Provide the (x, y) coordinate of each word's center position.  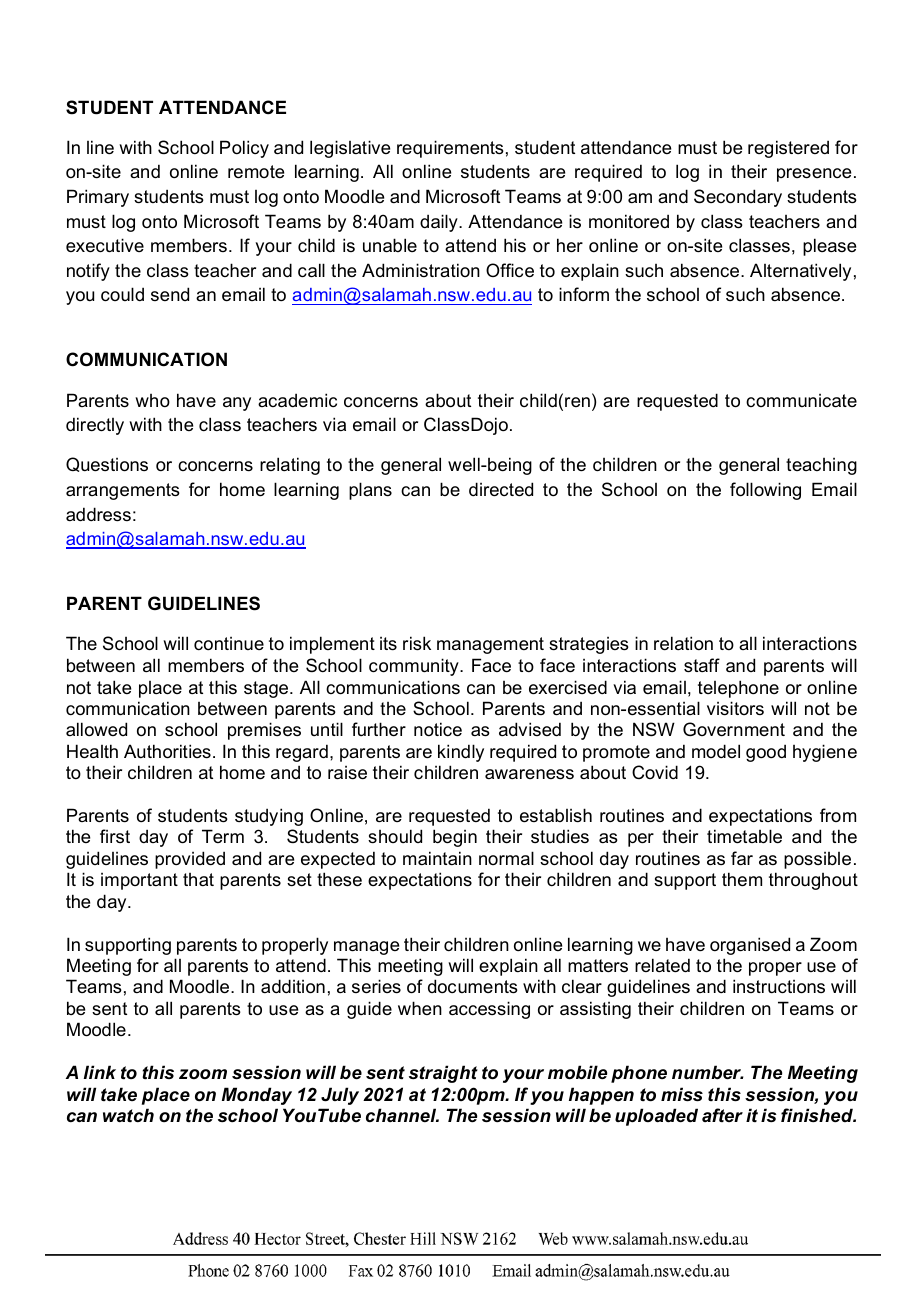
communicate (801, 401)
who (152, 400)
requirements (450, 149)
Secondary (738, 198)
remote (256, 172)
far (742, 858)
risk (417, 643)
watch (128, 1115)
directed (501, 489)
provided (190, 860)
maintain (437, 858)
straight (443, 1074)
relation (683, 643)
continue (229, 643)
